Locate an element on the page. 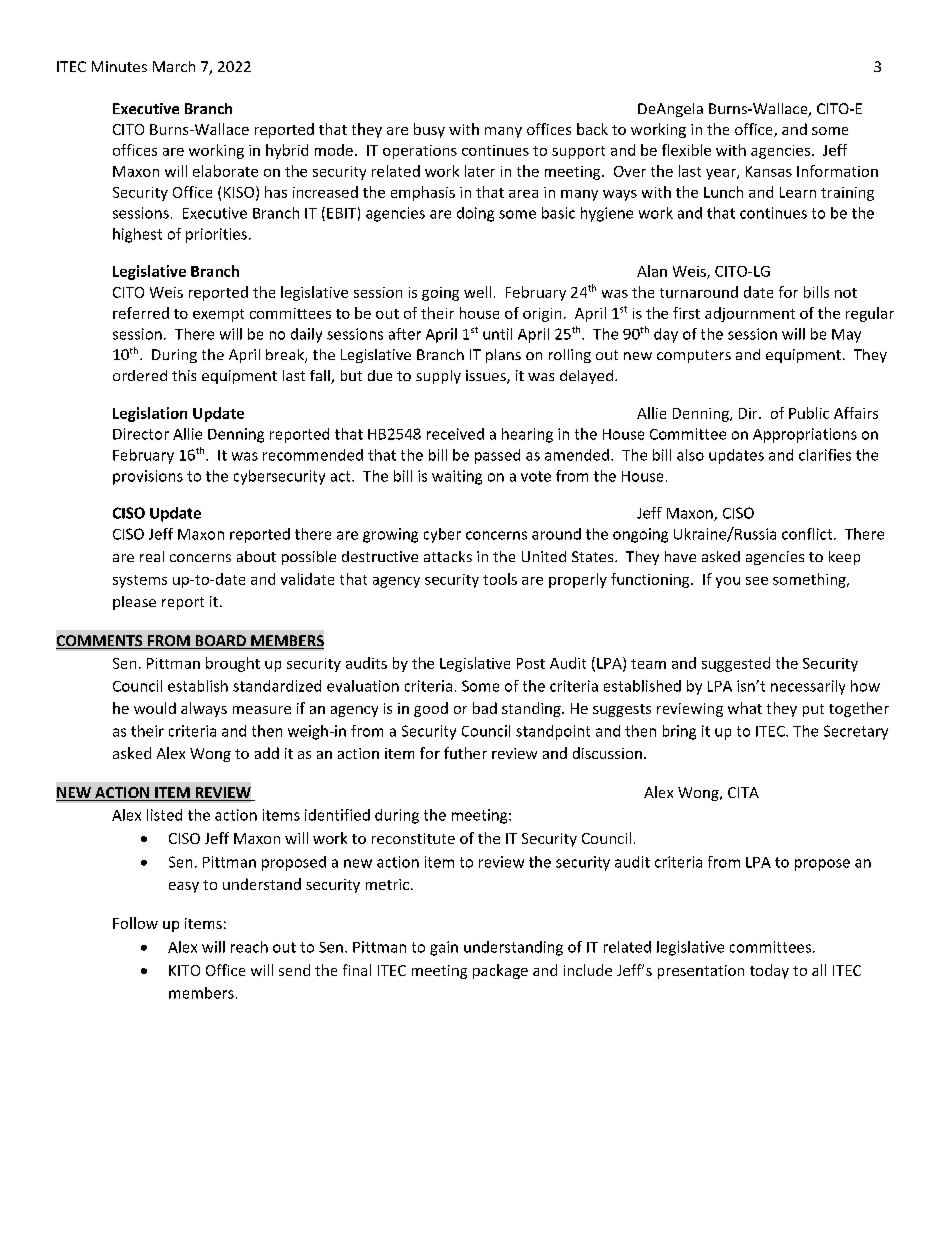  KITO is located at coordinates (184, 970).
